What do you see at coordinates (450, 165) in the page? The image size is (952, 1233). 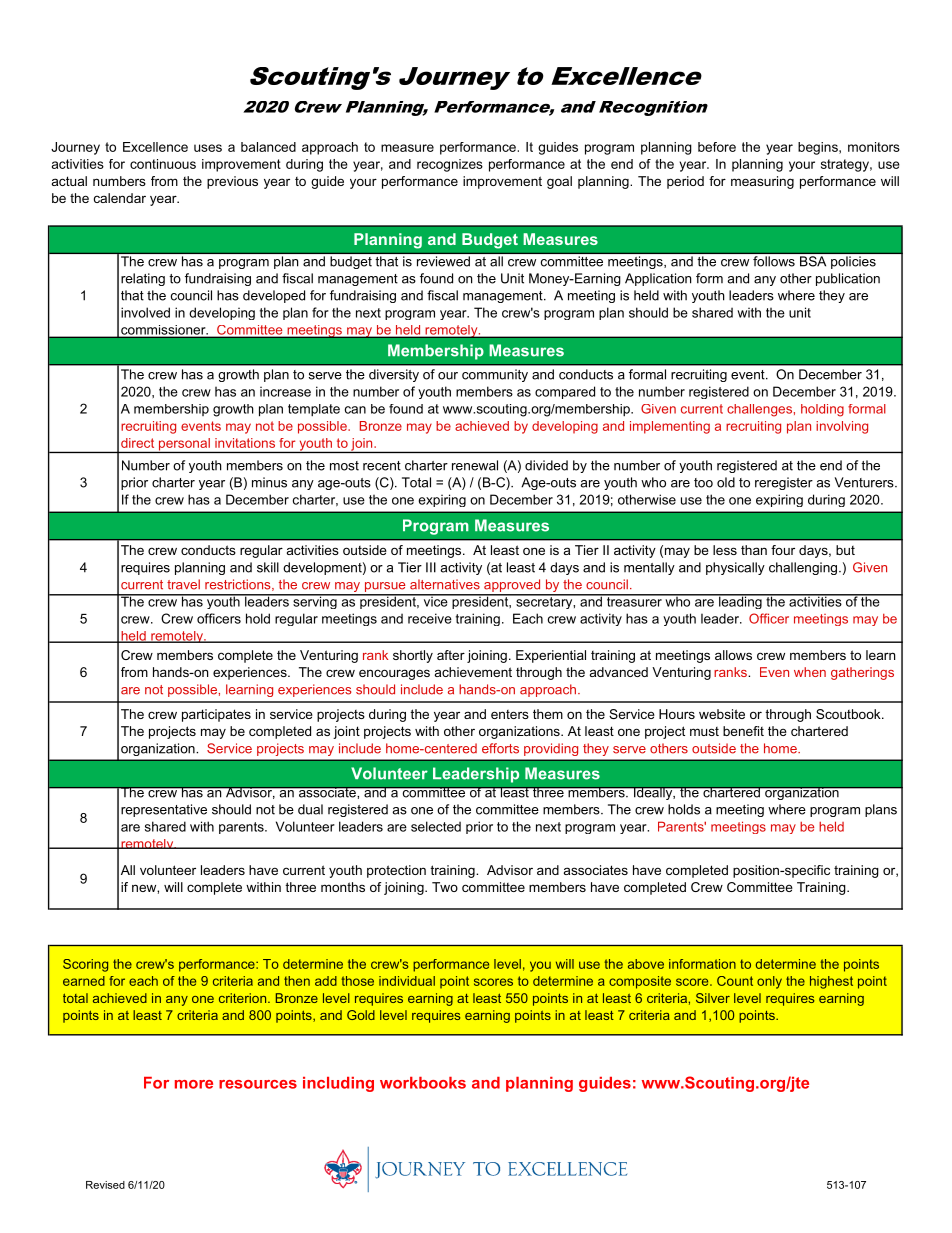 I see `recognizes` at bounding box center [450, 165].
